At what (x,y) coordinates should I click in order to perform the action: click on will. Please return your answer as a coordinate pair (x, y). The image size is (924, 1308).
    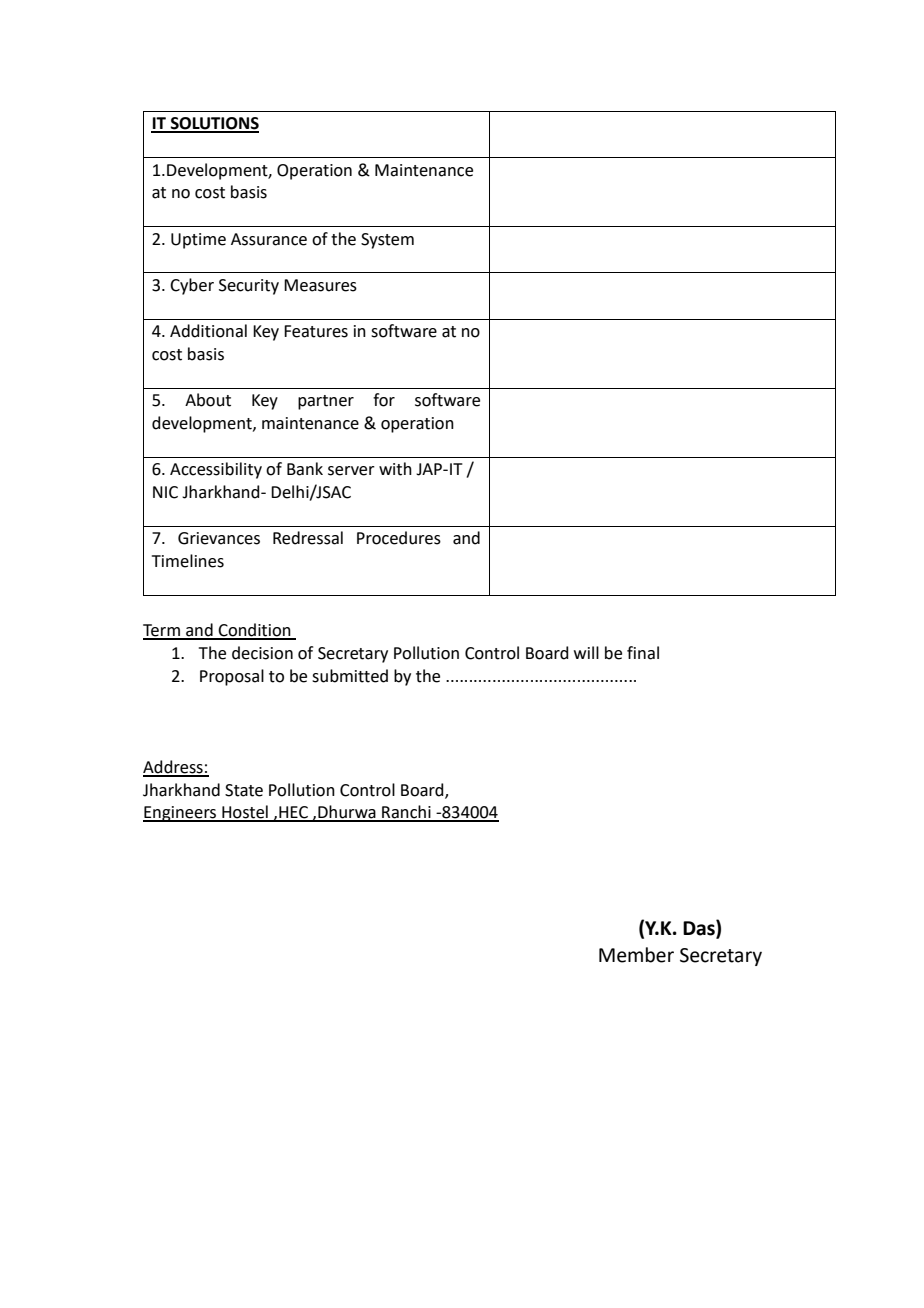
    Looking at the image, I should click on (586, 652).
